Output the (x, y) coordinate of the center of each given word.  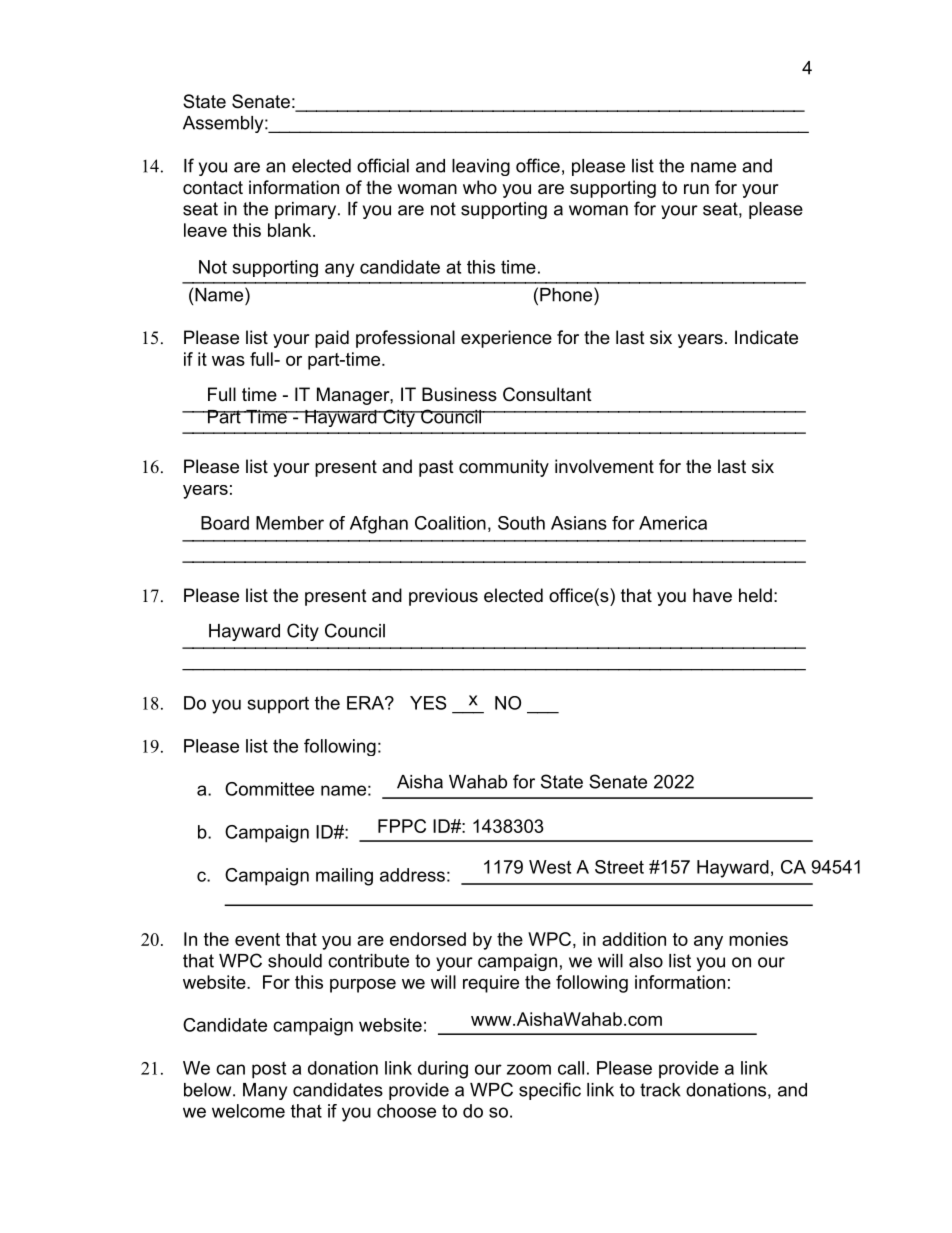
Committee (269, 789)
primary (307, 210)
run (696, 189)
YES (428, 703)
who (480, 187)
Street (619, 867)
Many (265, 1091)
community (504, 468)
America (673, 523)
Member (290, 523)
